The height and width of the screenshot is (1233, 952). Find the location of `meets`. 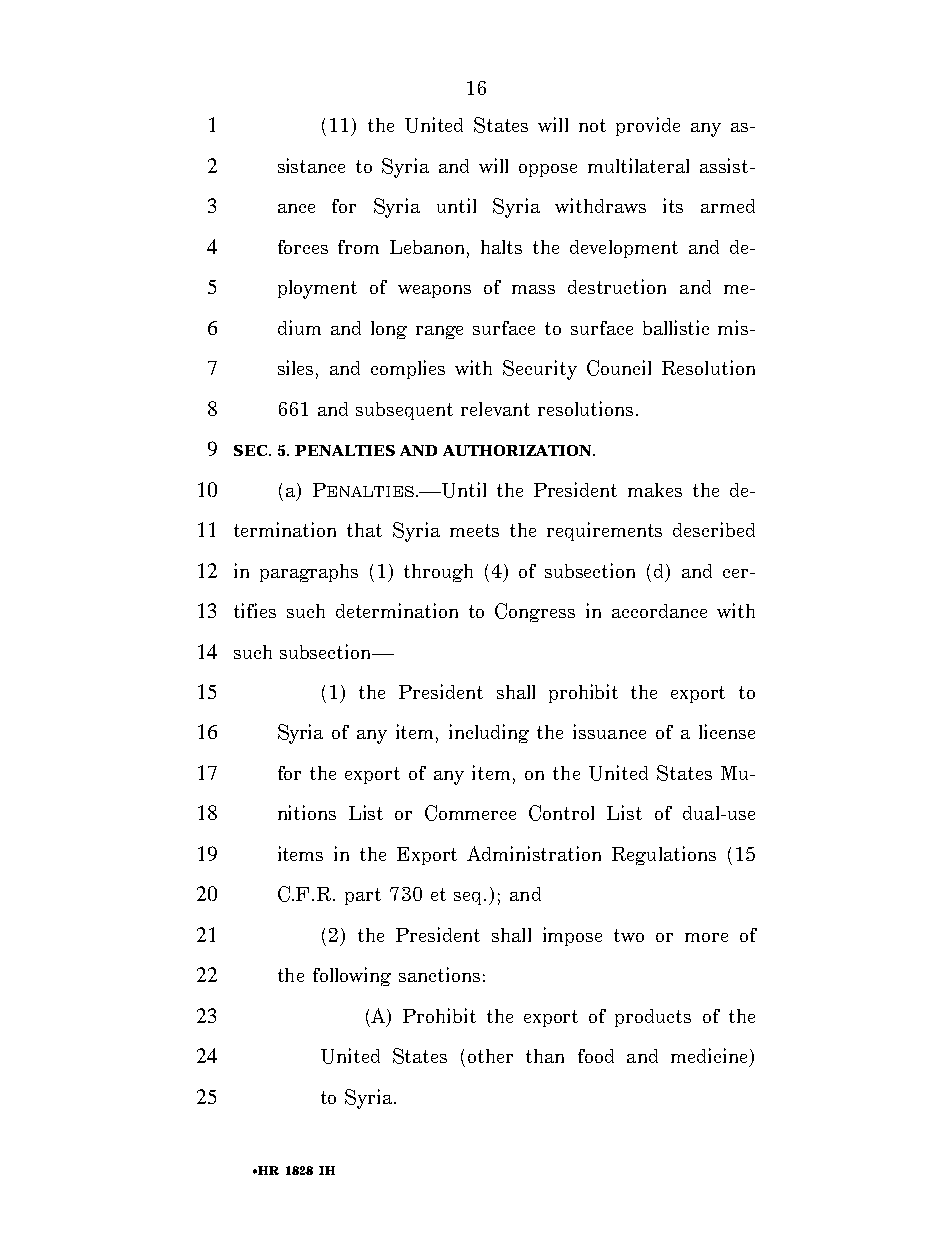

meets is located at coordinates (474, 530).
